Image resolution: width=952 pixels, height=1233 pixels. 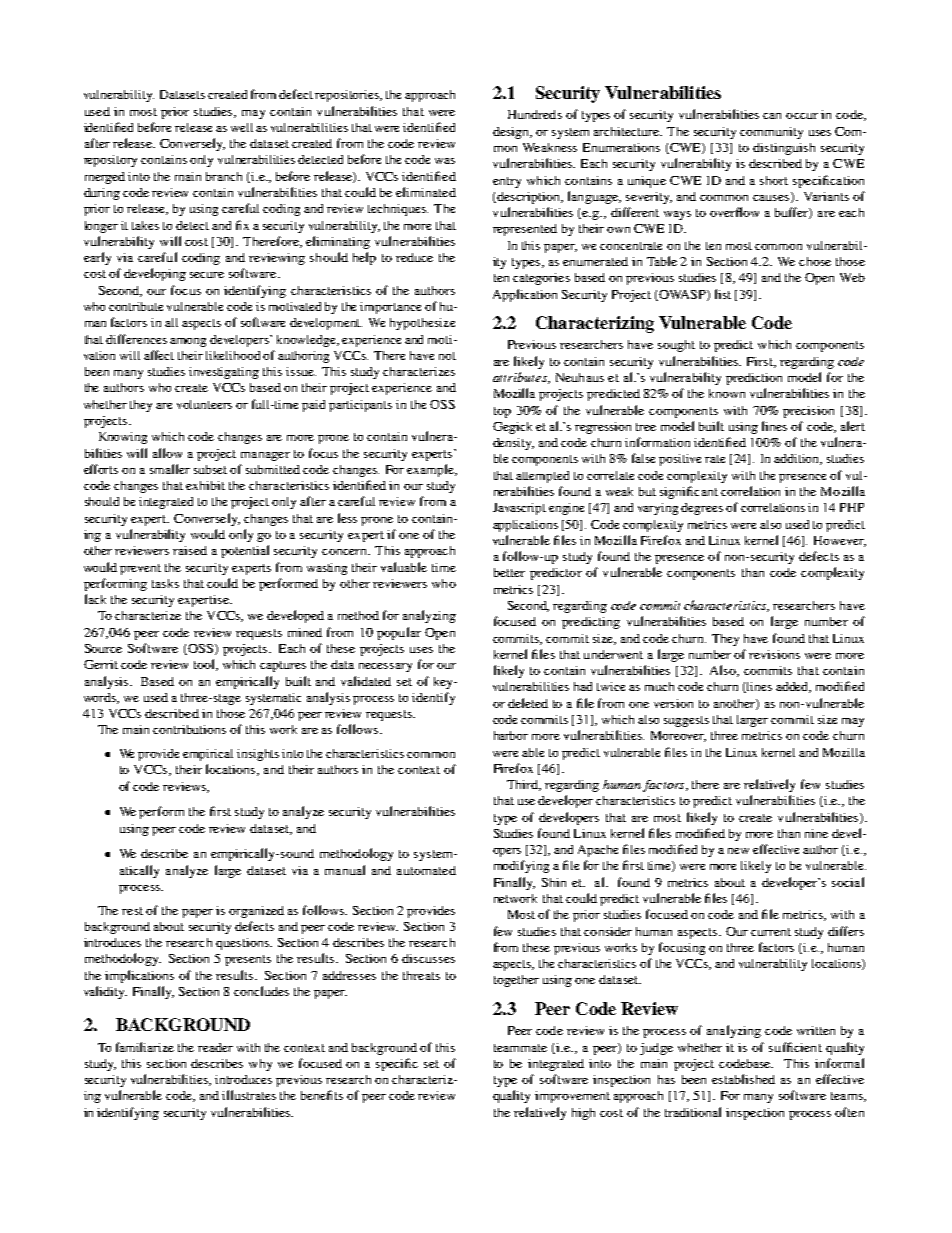 I want to click on well, so click(x=242, y=127).
